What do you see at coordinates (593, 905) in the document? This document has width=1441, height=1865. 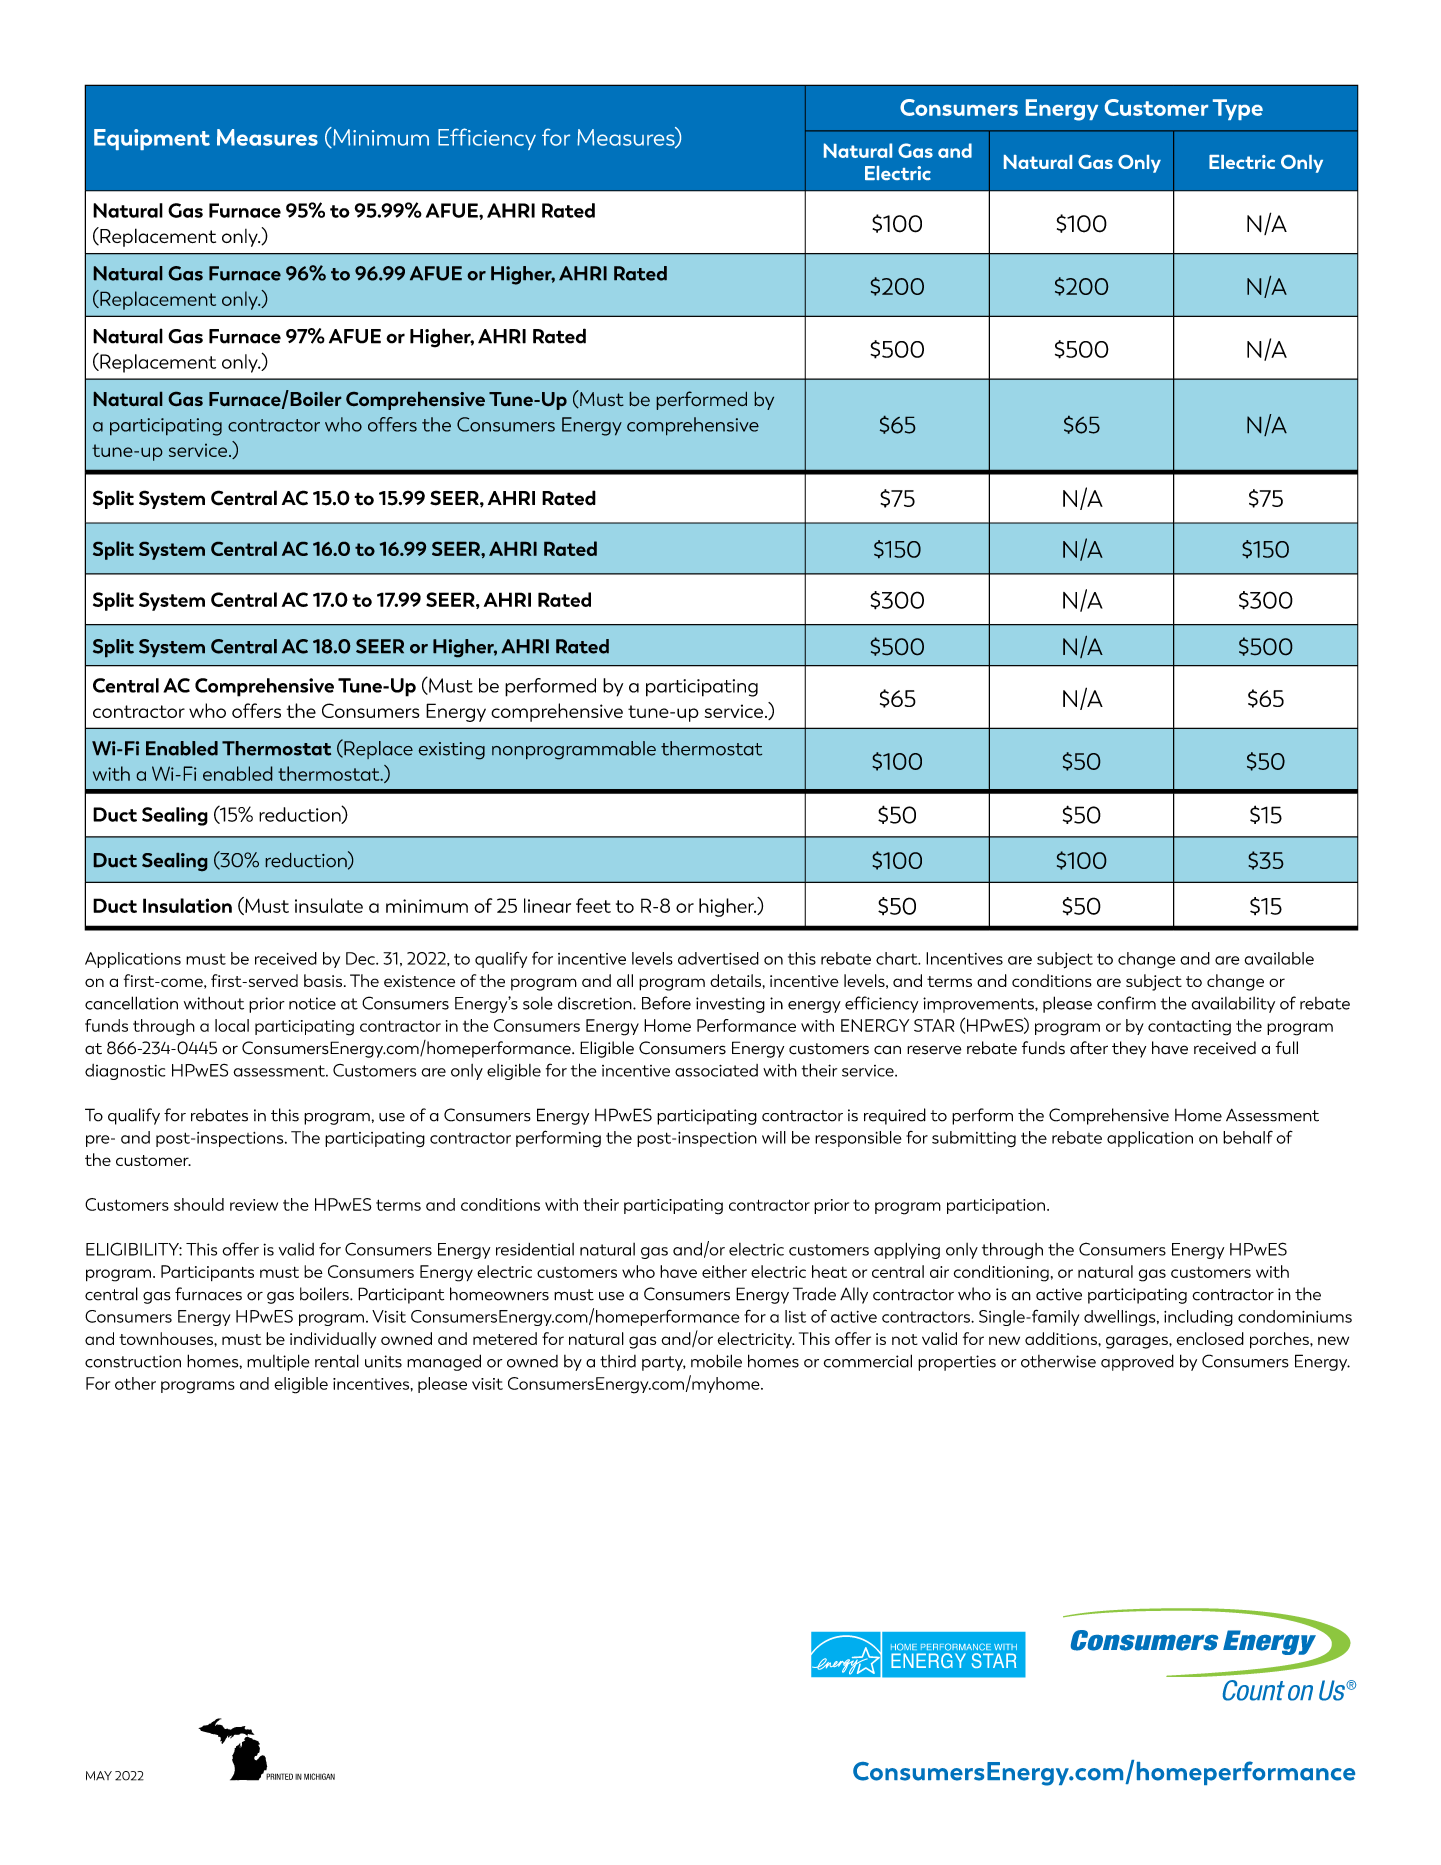 I see `feet` at bounding box center [593, 905].
